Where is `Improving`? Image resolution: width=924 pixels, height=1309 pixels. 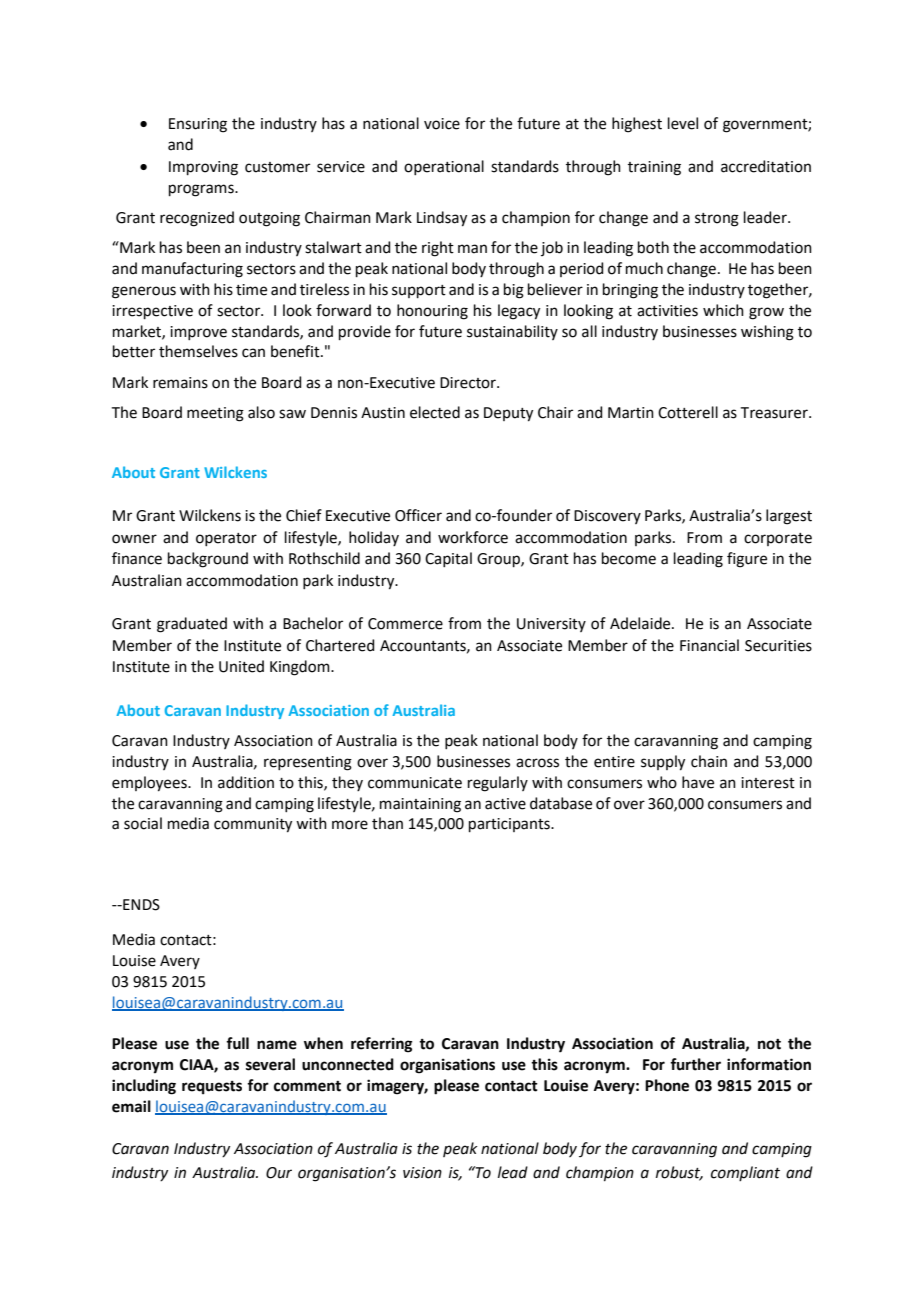
Improving is located at coordinates (203, 168).
